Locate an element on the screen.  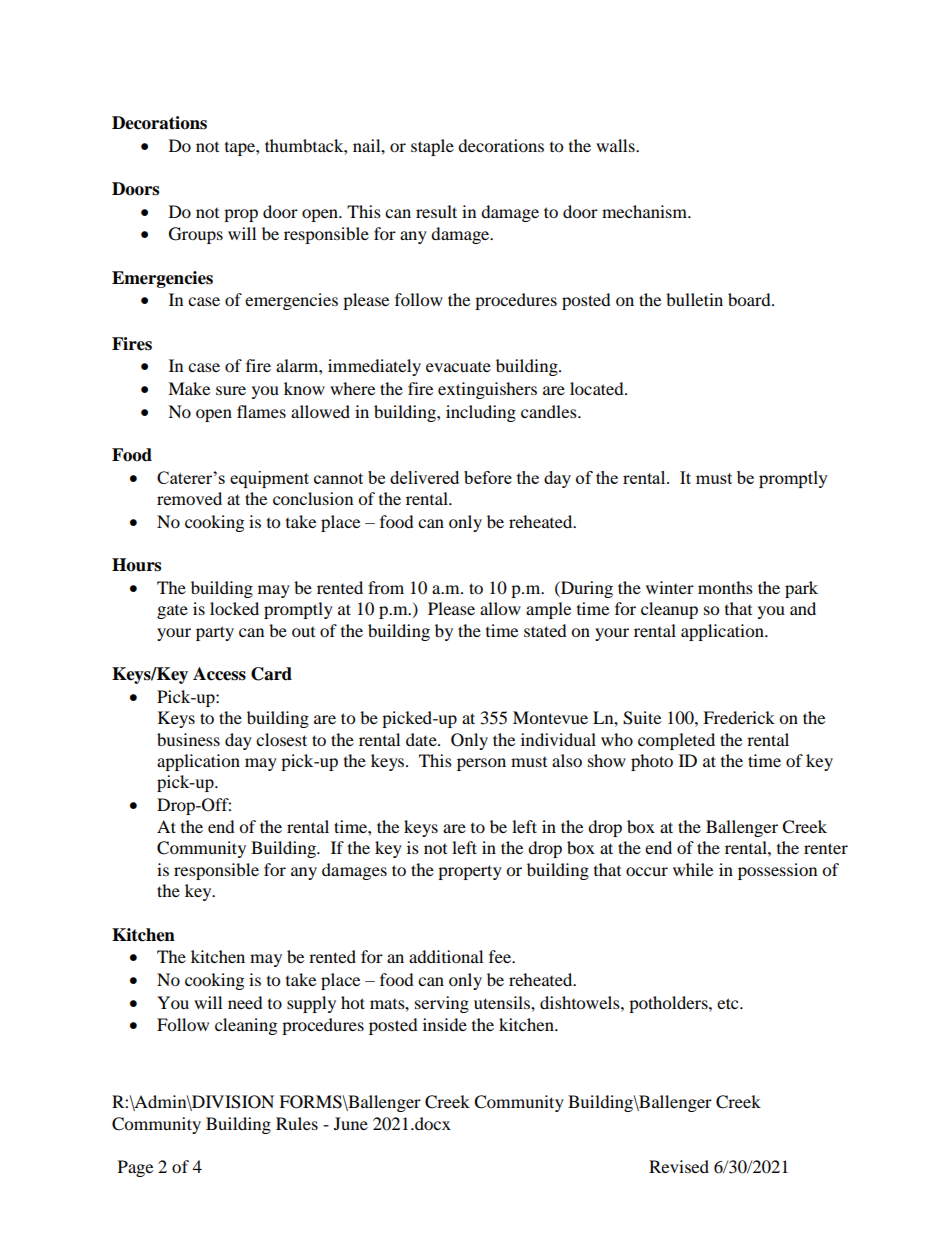
staple is located at coordinates (432, 147).
